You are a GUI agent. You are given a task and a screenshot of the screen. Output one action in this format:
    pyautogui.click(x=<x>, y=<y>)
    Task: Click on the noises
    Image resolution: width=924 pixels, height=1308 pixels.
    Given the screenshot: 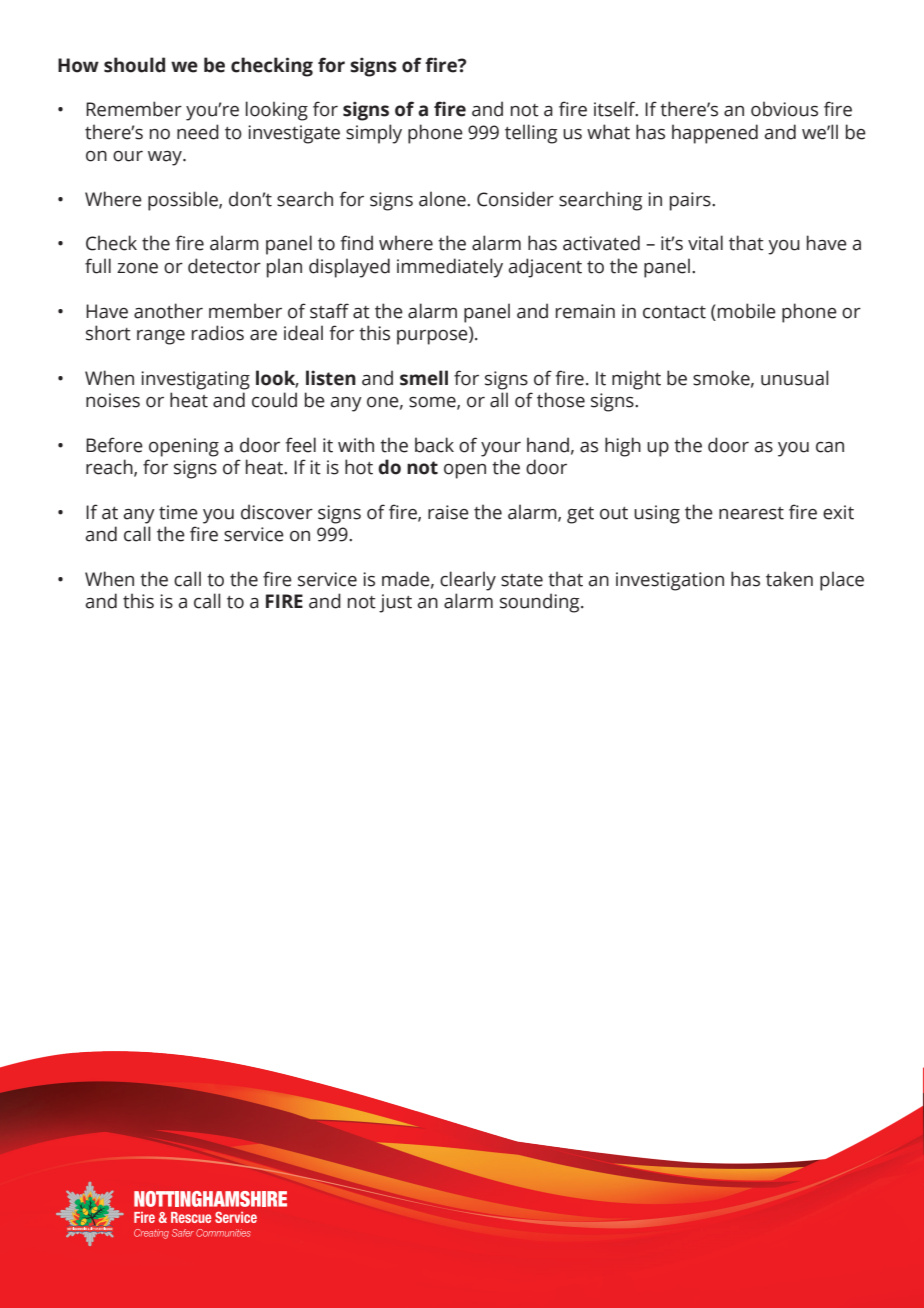 What is the action you would take?
    pyautogui.click(x=113, y=400)
